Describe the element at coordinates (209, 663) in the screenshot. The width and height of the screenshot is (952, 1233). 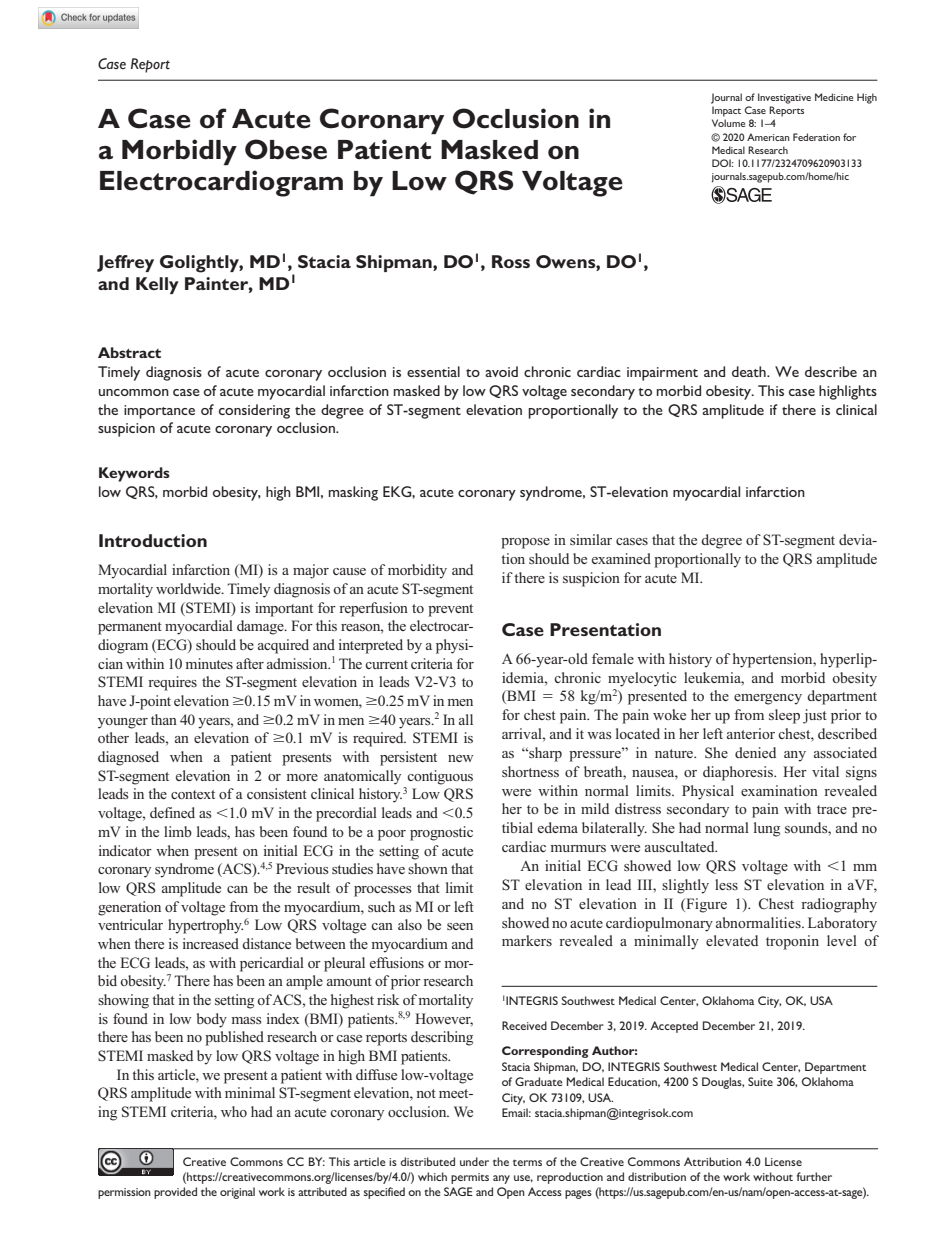
I see `minutes` at that location.
